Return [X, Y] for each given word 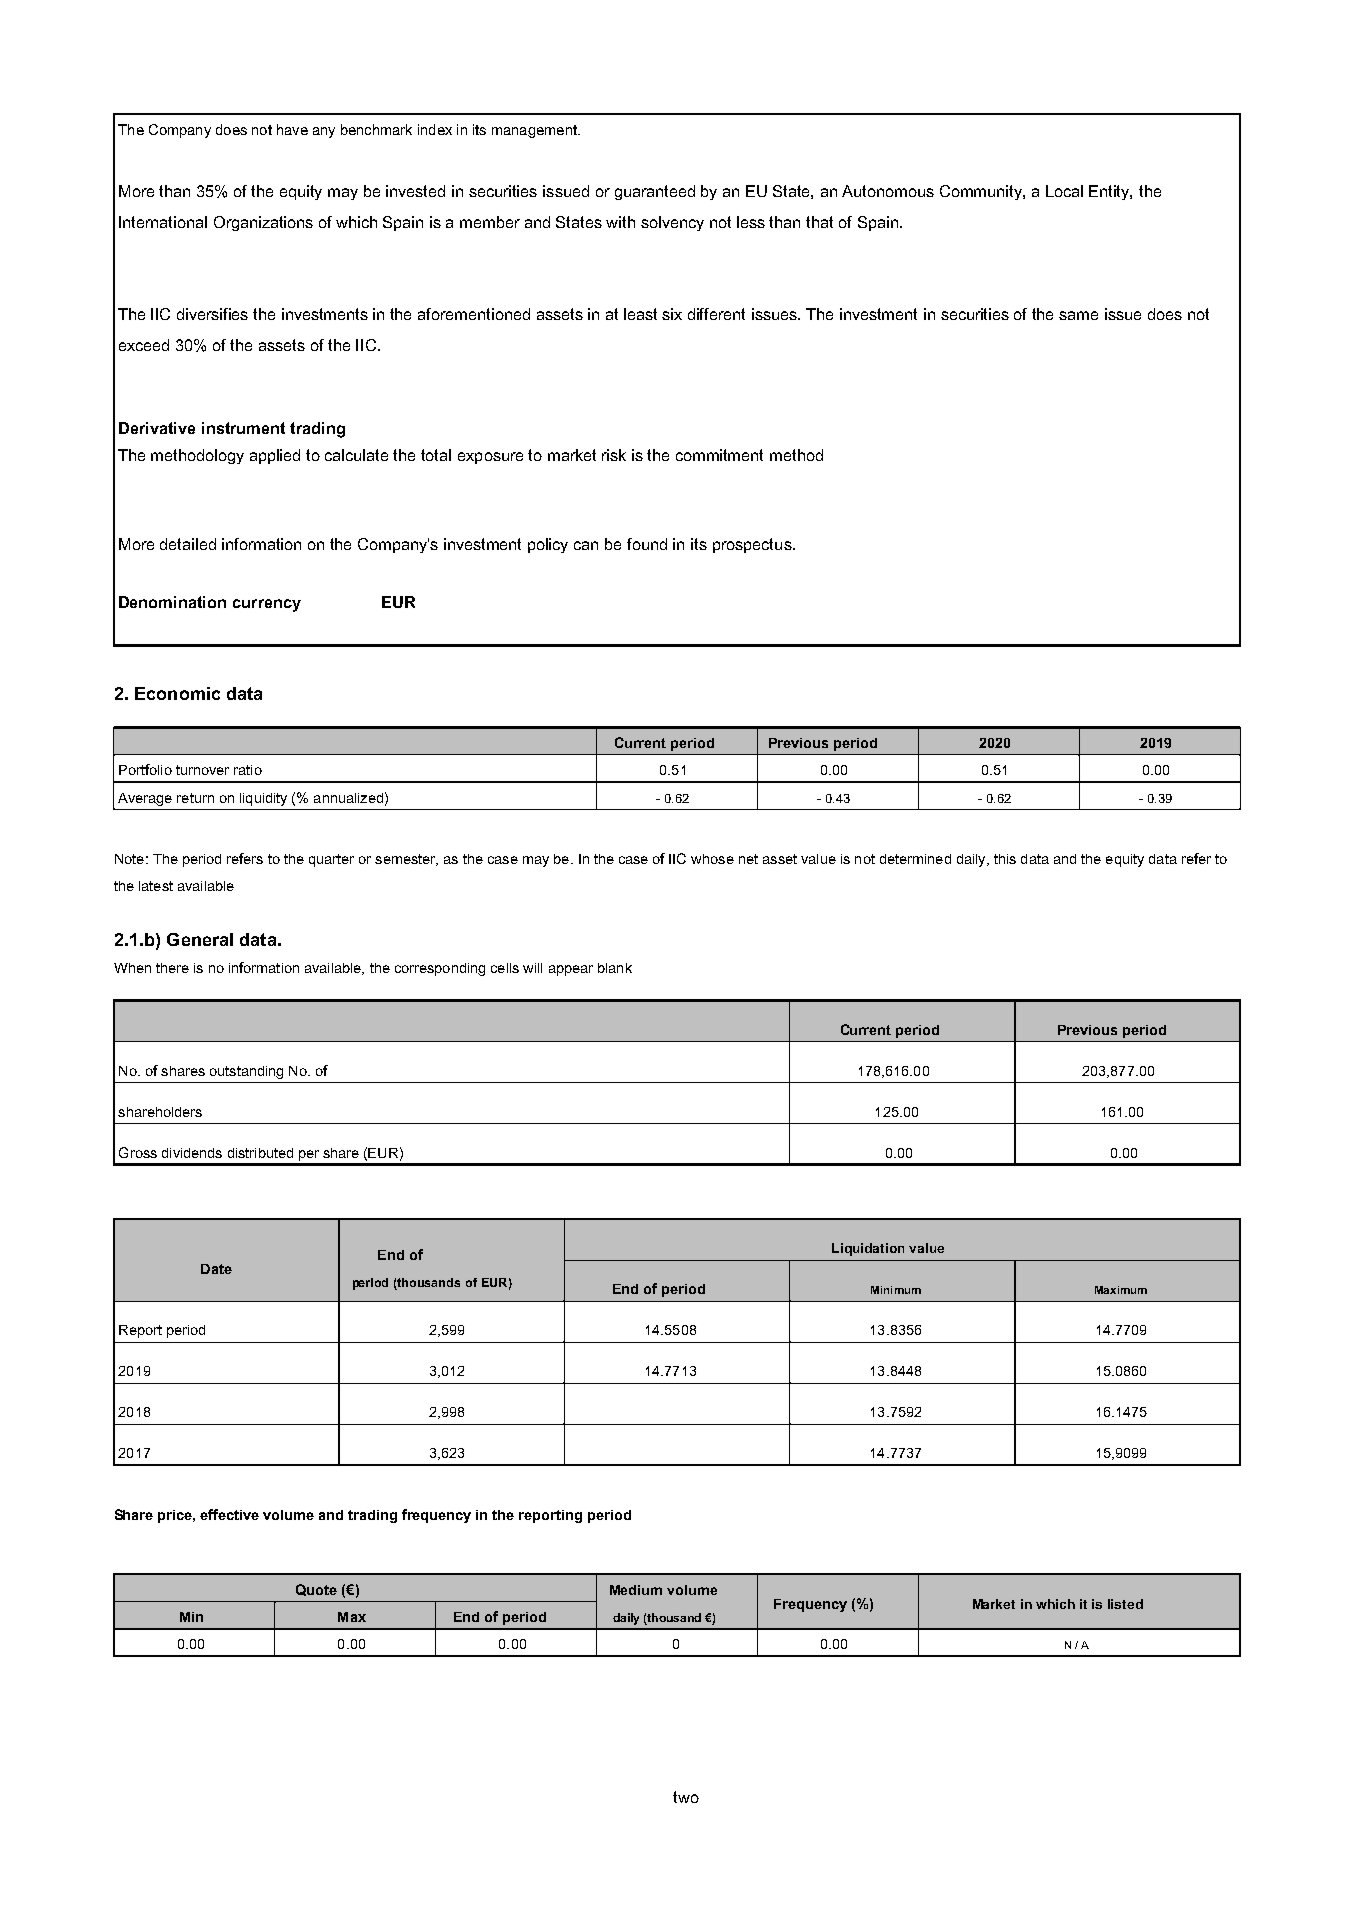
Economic [177, 693]
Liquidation [868, 1249]
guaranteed [655, 192]
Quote [316, 1590]
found [647, 544]
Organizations [263, 223]
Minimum [896, 1290]
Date [216, 1269]
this [1005, 859]
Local [1064, 191]
